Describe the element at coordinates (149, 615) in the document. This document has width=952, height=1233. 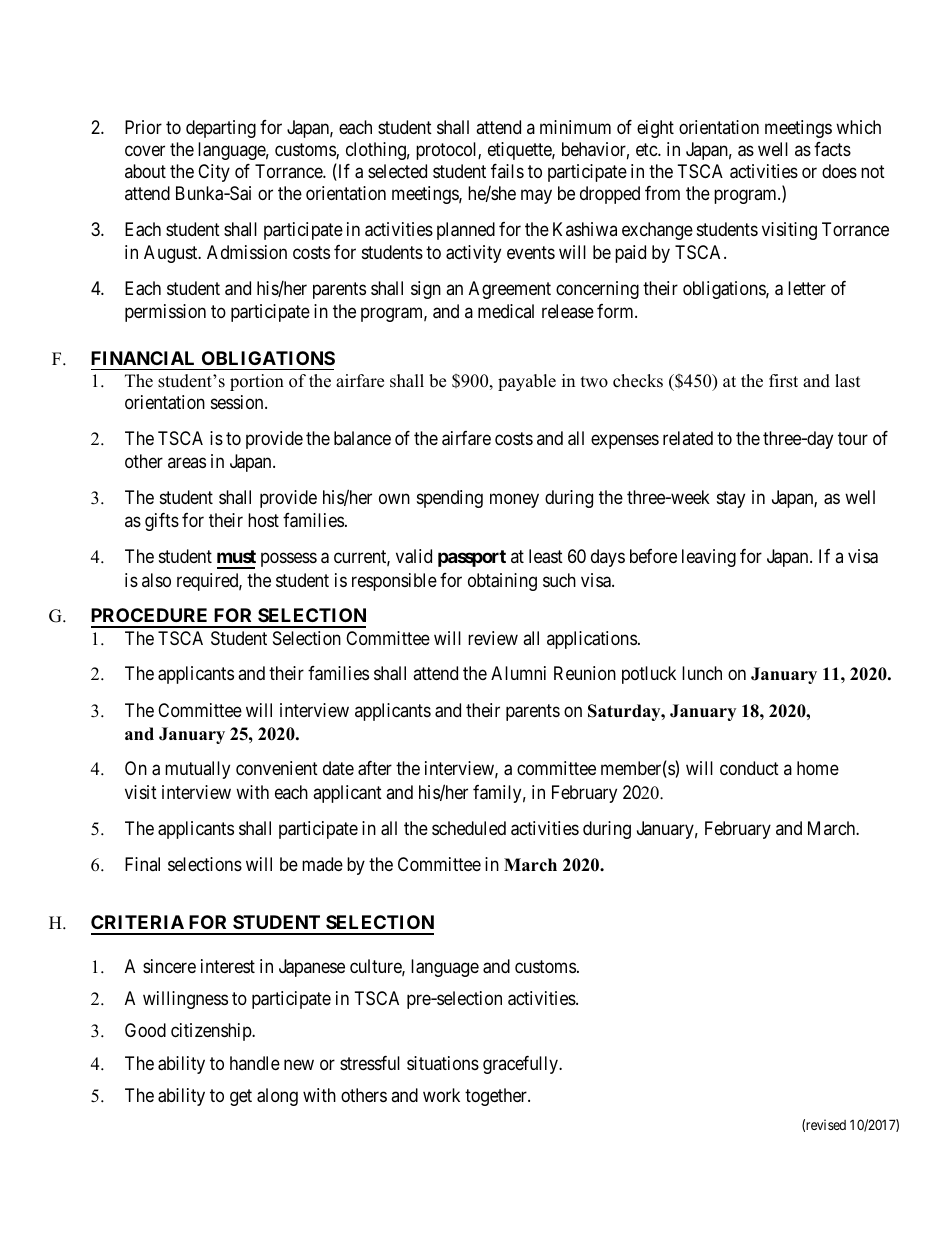
I see `PROCEDURE` at that location.
